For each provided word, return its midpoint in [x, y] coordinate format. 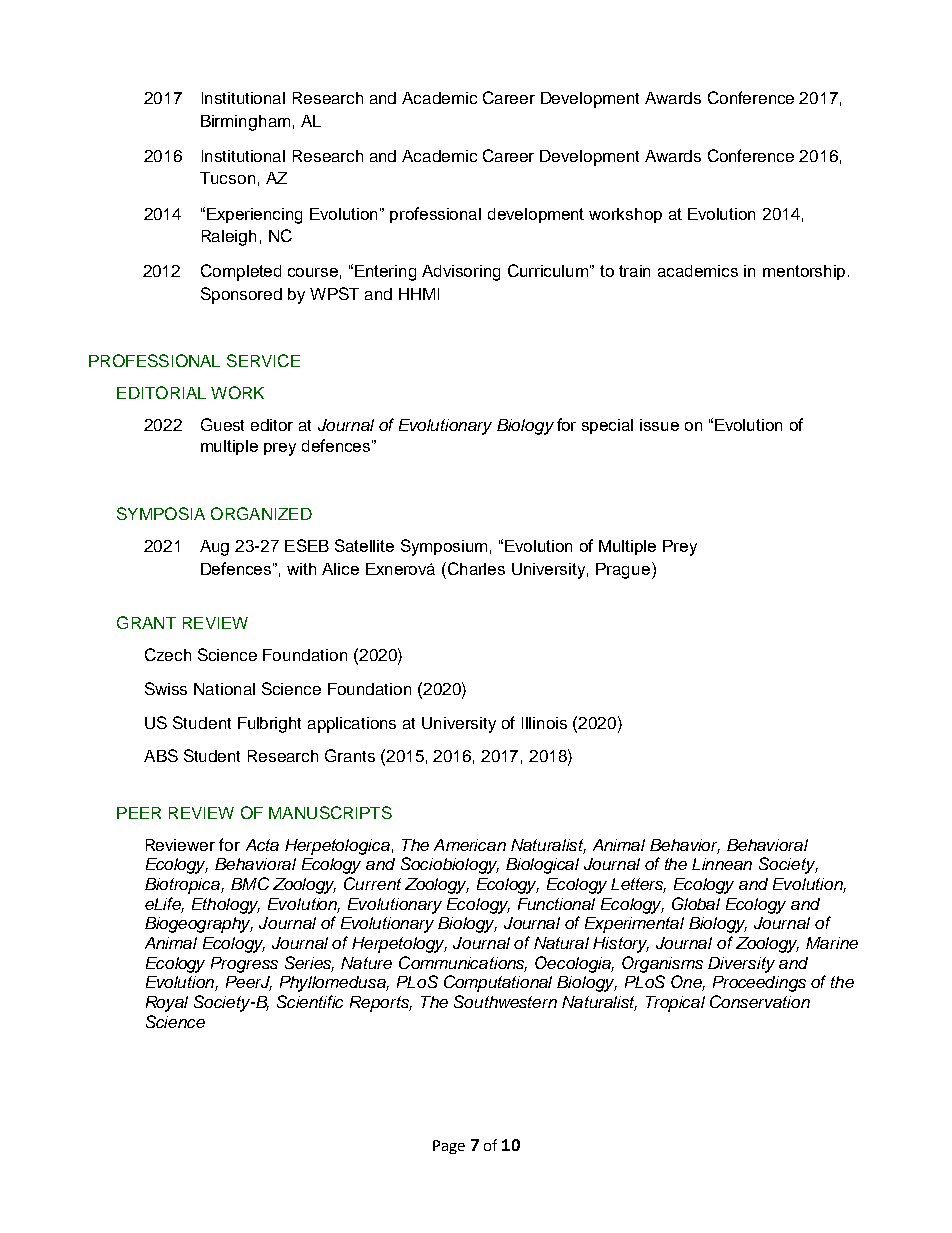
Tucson [227, 178]
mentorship [806, 272]
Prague [624, 570]
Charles [476, 568]
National [224, 689]
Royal [167, 1004]
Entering [385, 273]
